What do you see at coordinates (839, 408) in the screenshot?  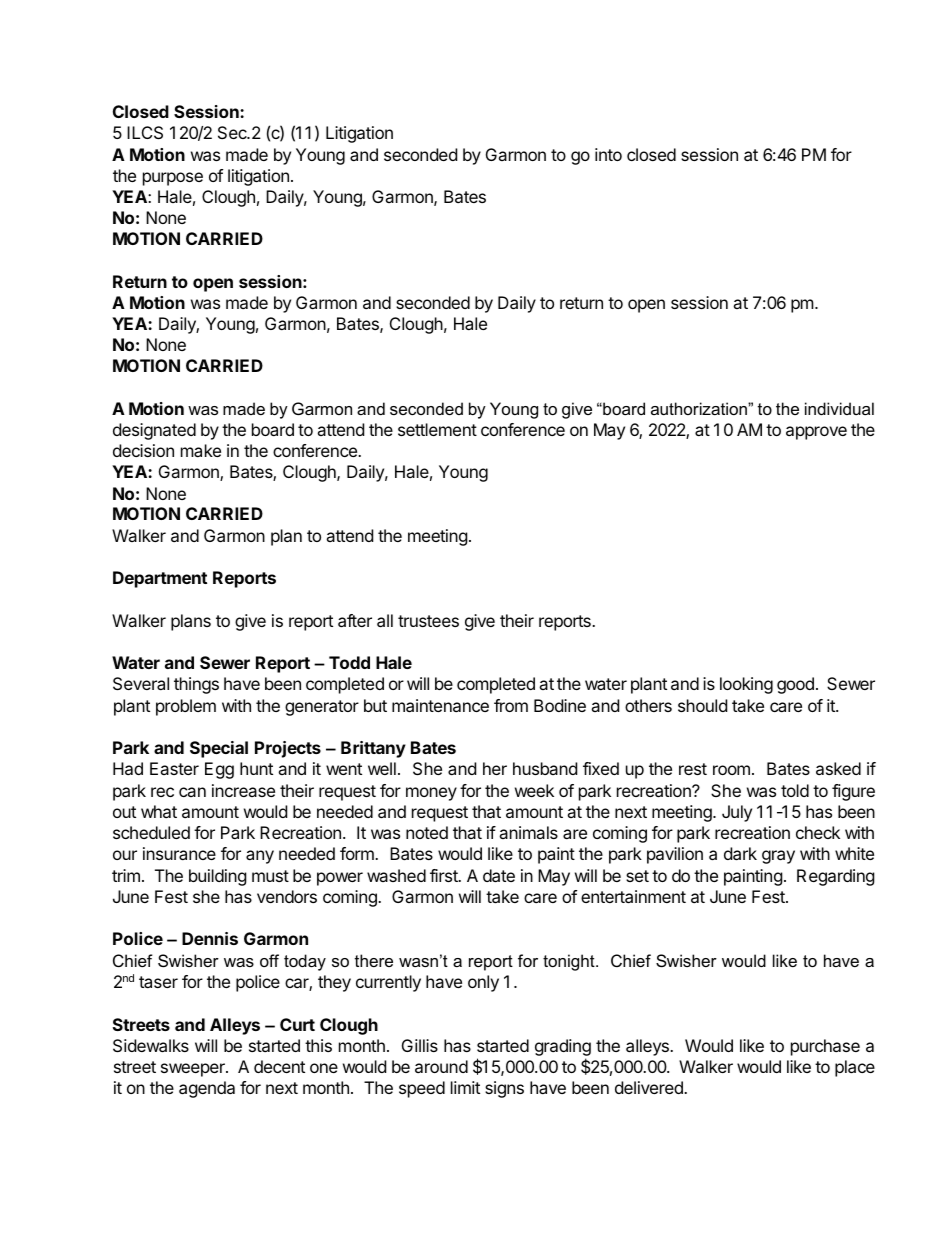 I see `individual` at bounding box center [839, 408].
